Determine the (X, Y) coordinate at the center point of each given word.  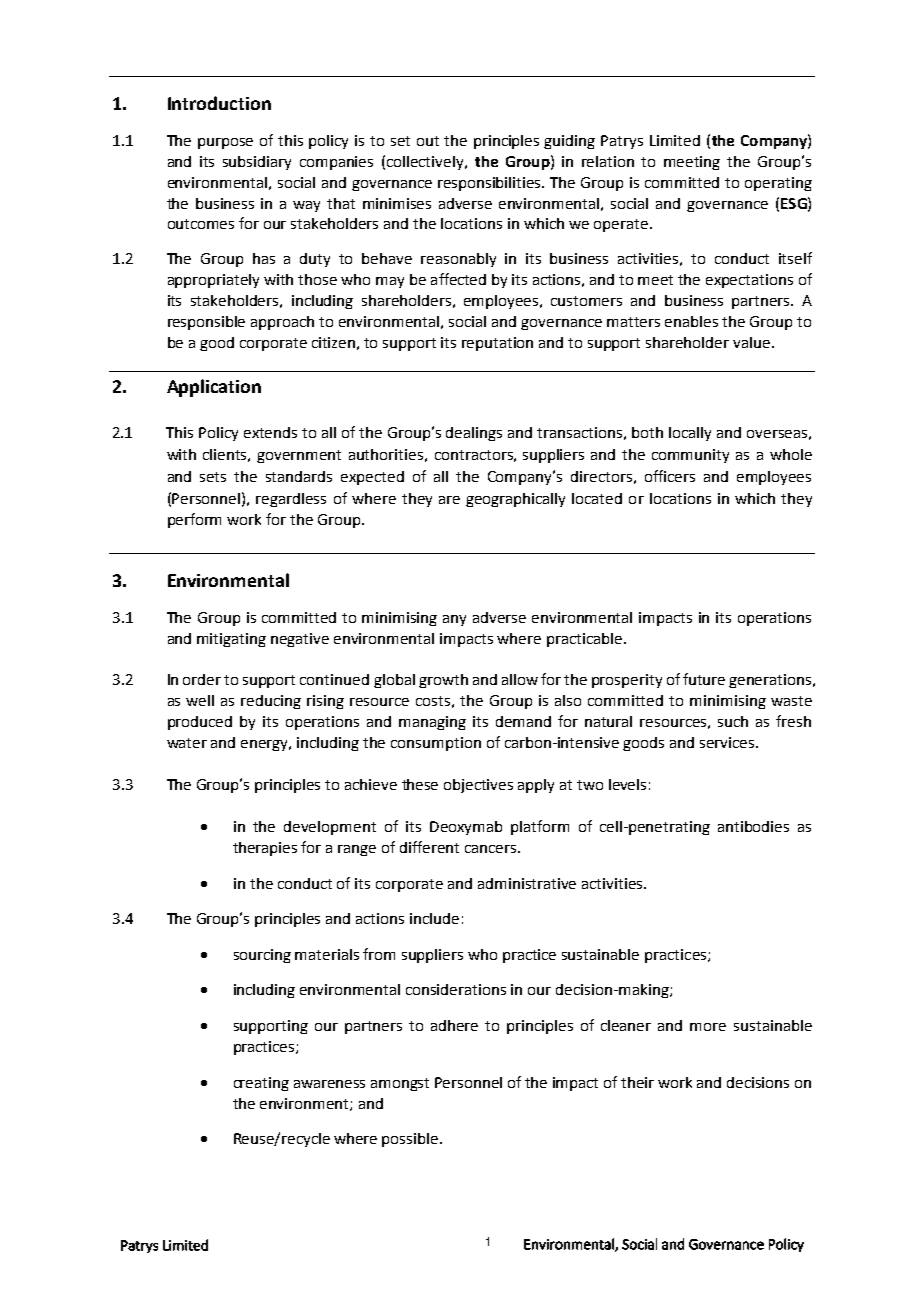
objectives (478, 786)
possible (411, 1140)
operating (778, 184)
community (690, 456)
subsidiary (257, 163)
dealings (474, 434)
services (728, 742)
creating (261, 1084)
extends (270, 432)
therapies (265, 849)
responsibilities (491, 184)
